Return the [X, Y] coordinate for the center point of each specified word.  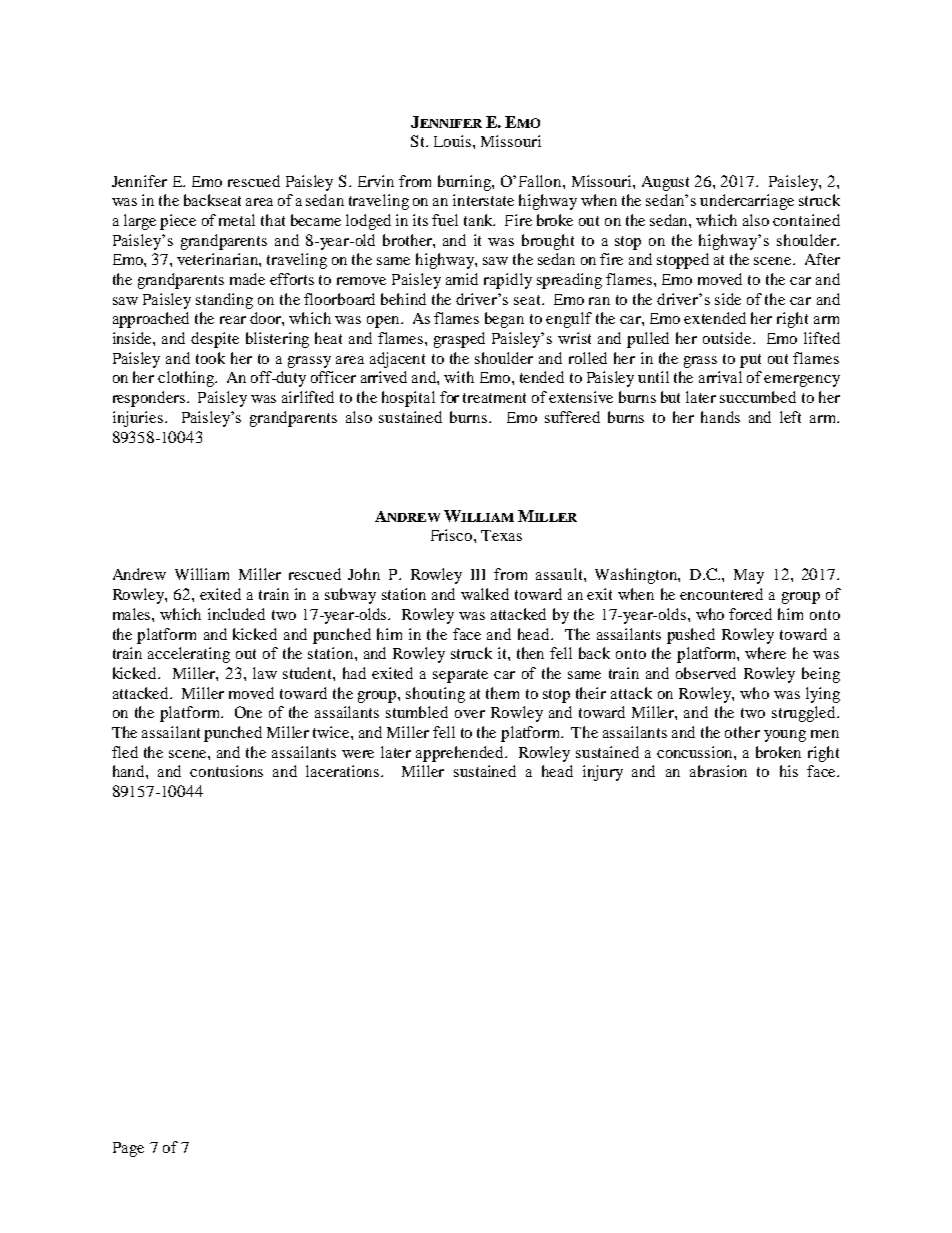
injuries [138, 419]
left [790, 417]
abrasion [718, 771]
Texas [501, 535]
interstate [483, 200]
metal [237, 220]
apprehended [461, 754]
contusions [226, 771]
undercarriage [747, 202]
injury [603, 773]
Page [128, 1149]
